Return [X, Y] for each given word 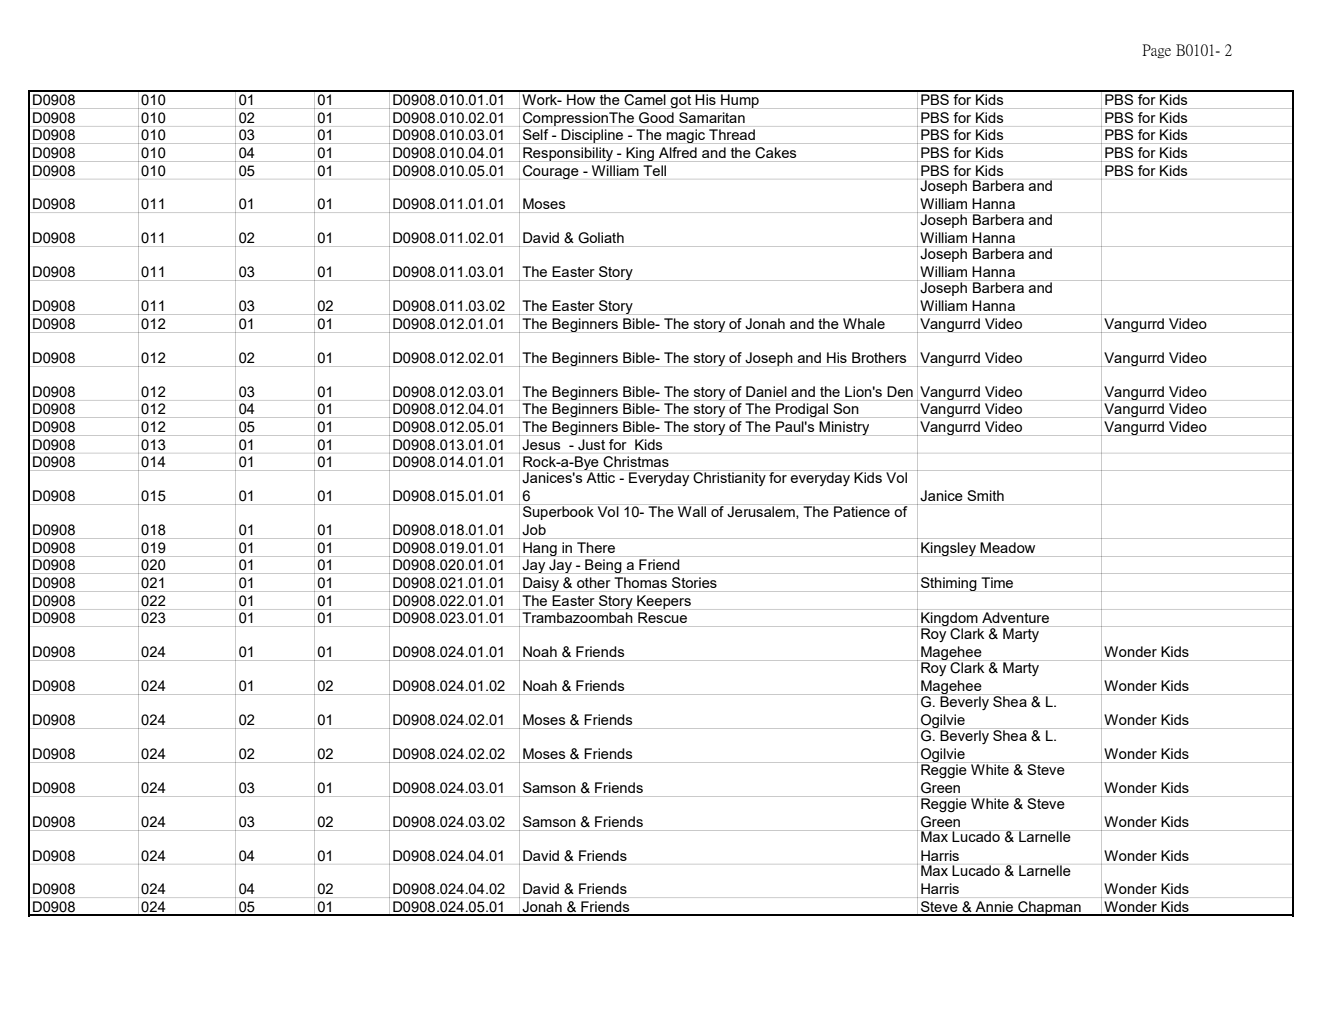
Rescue [662, 617]
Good [656, 117]
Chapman [1049, 908]
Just [591, 444]
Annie [995, 908]
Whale [864, 323]
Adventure [1015, 617]
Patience [862, 510]
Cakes [775, 152]
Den [900, 391]
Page [1156, 51]
